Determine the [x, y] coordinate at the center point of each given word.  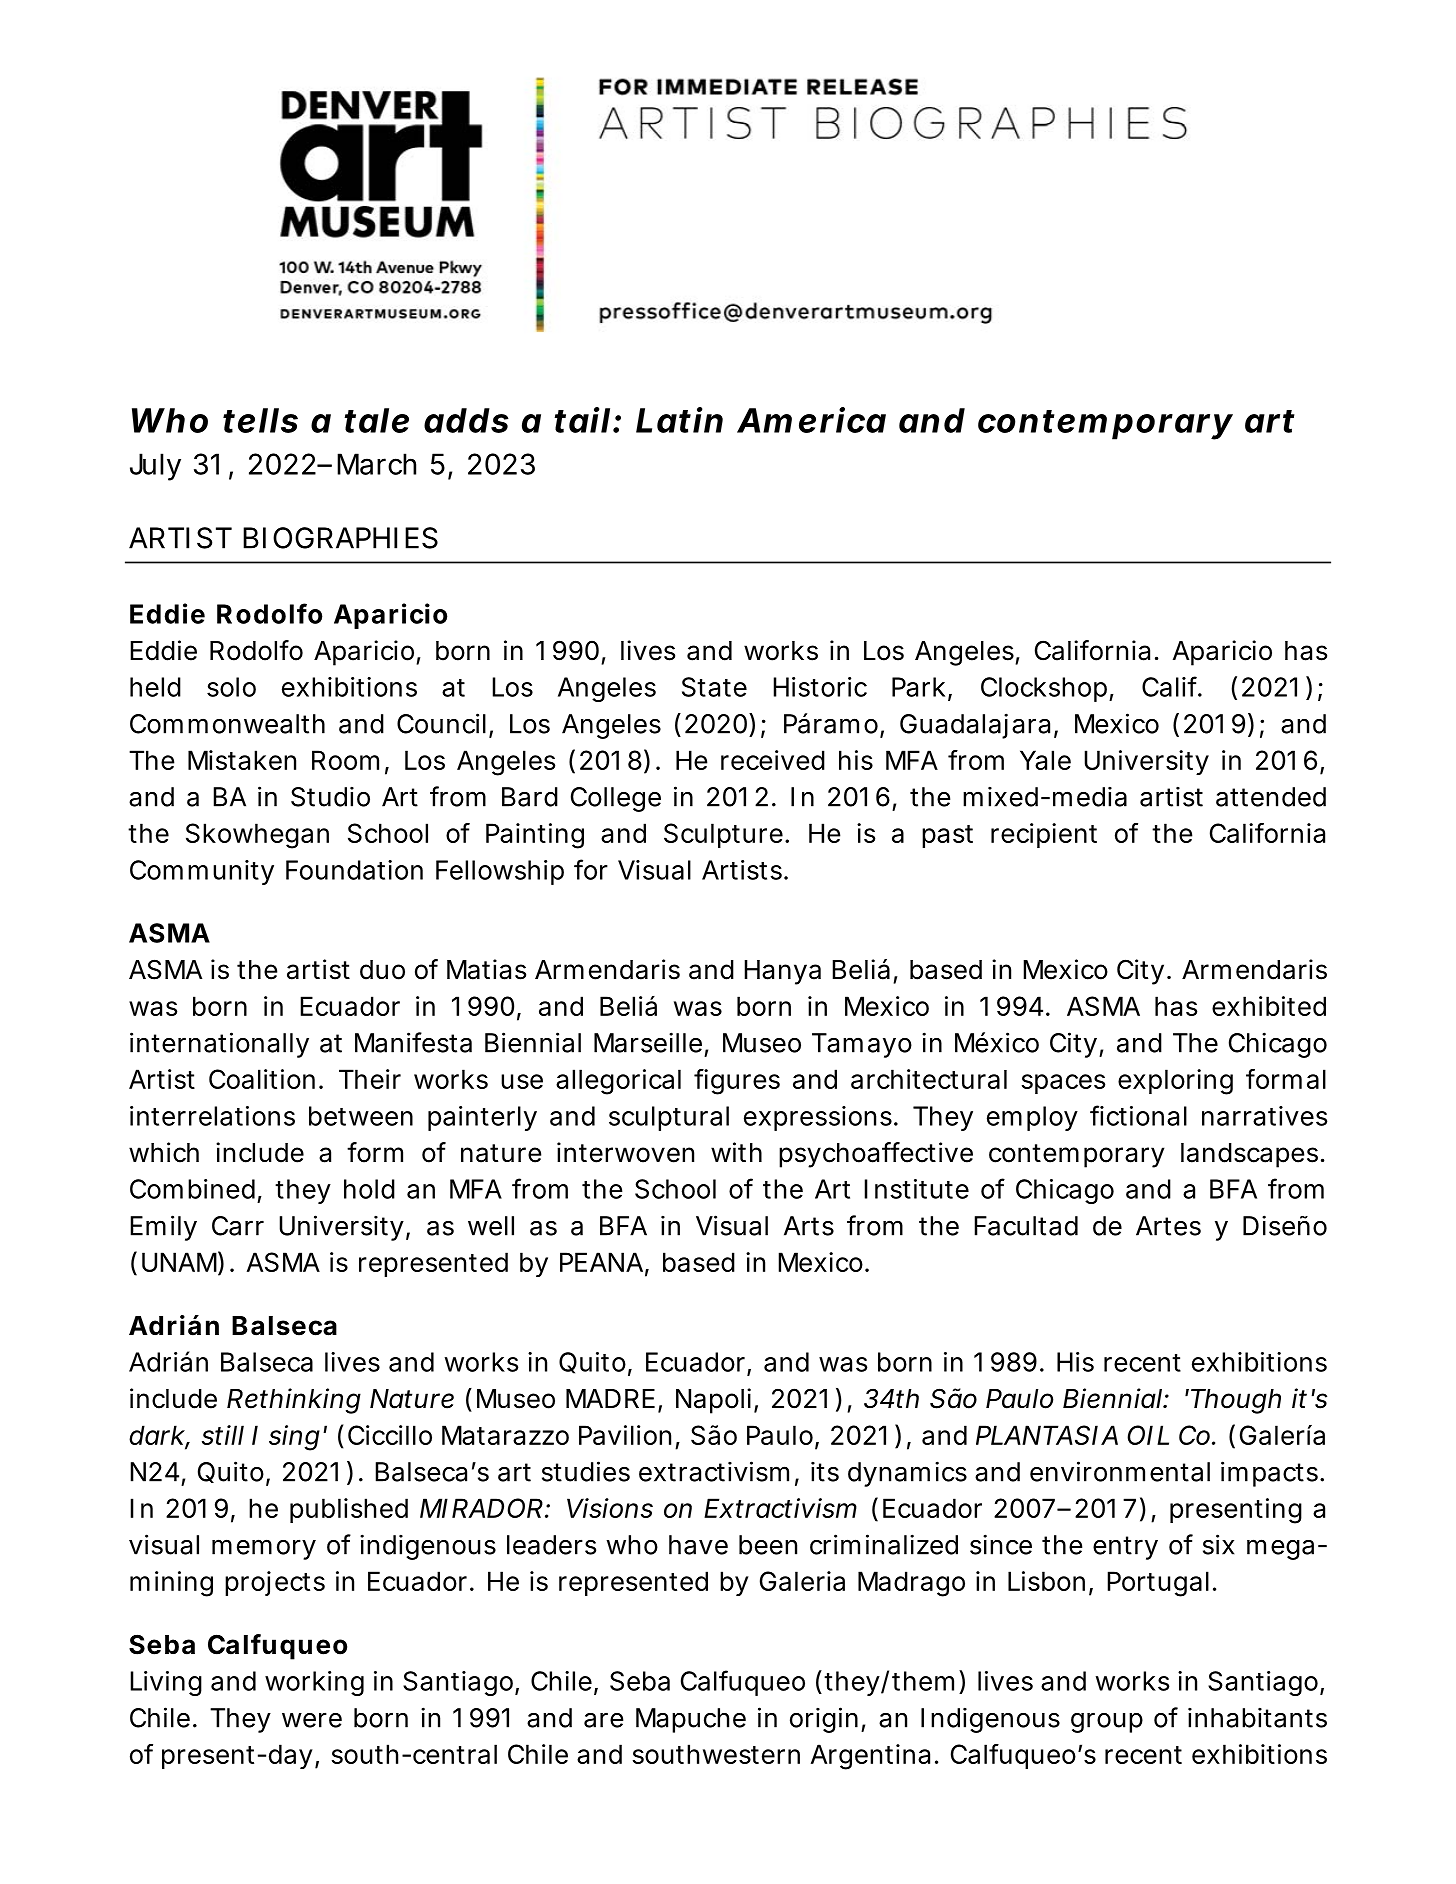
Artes [1168, 1226]
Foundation [354, 870]
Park [918, 687]
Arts [809, 1226]
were [312, 1720]
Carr [238, 1226]
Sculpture [723, 835]
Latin [679, 420]
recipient [1044, 835]
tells [260, 420]
